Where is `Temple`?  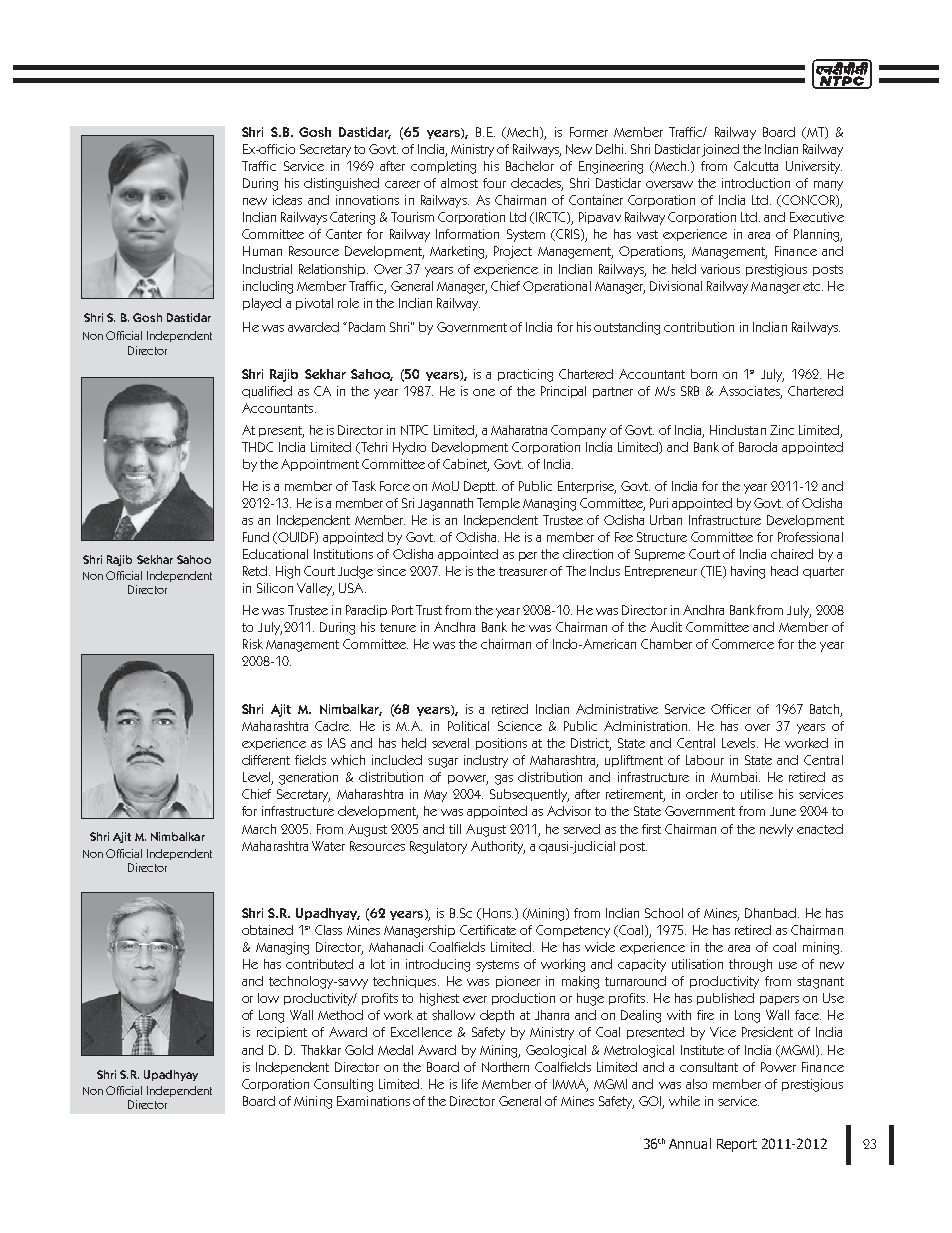
Temple is located at coordinates (498, 504).
